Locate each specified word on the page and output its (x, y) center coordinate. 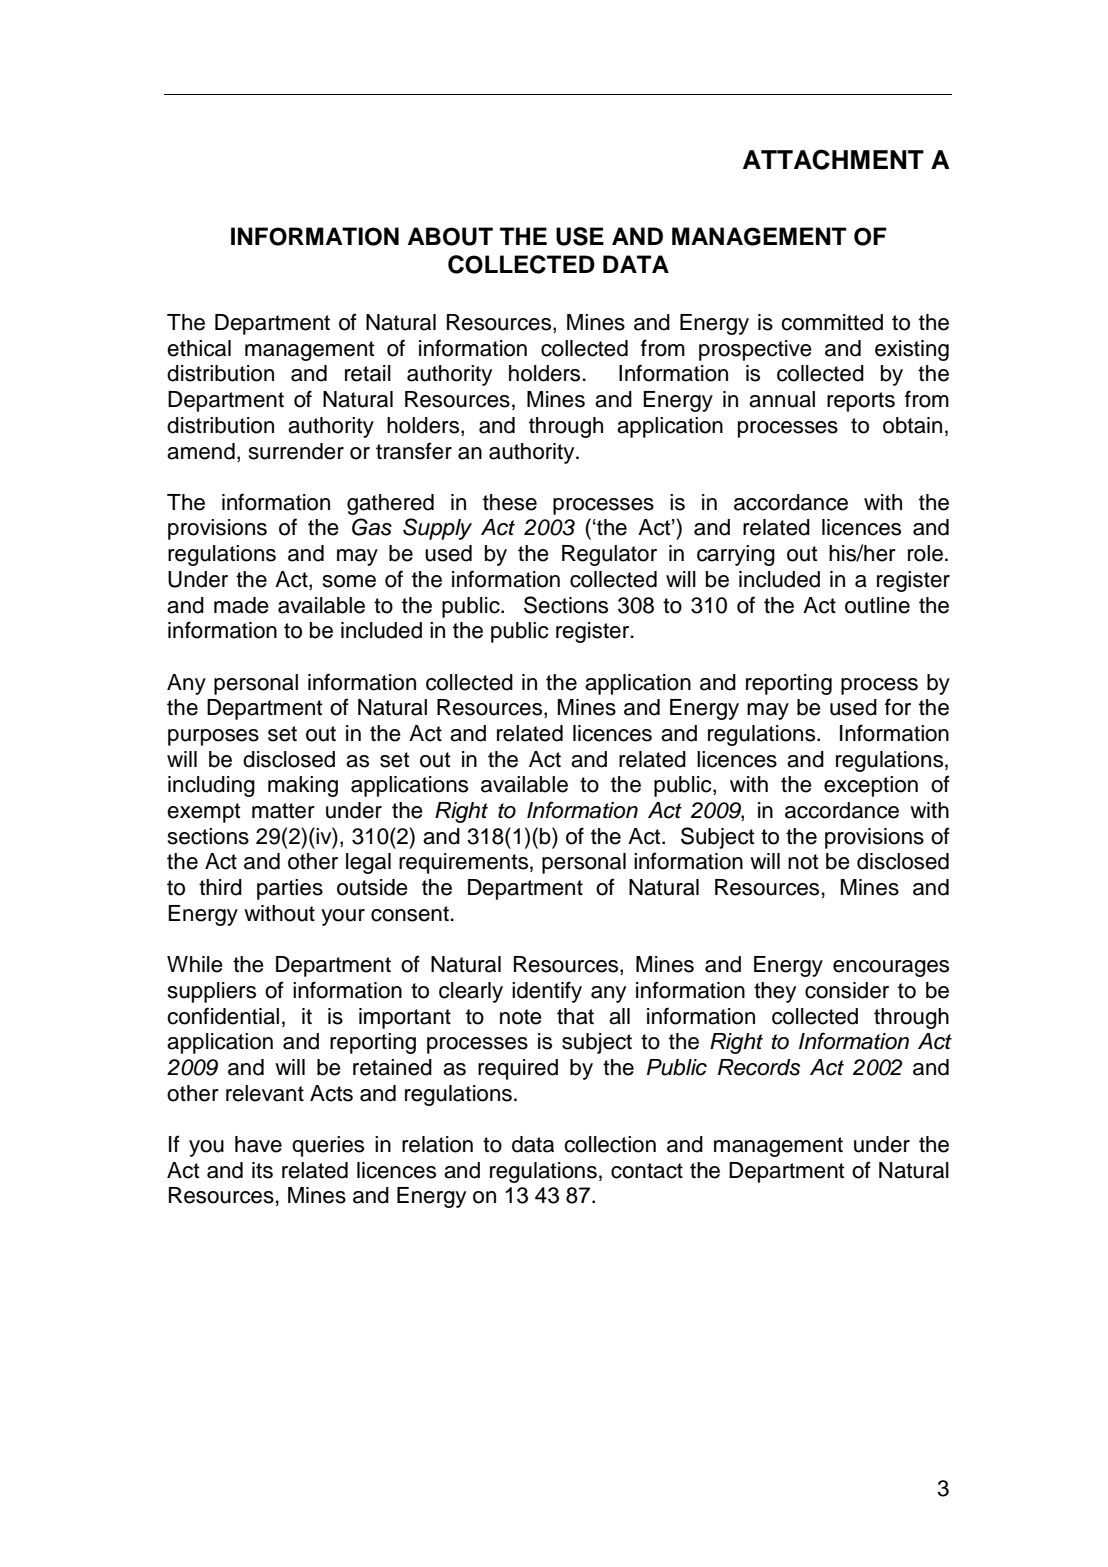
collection (610, 1144)
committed (832, 322)
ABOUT (450, 236)
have (258, 1144)
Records (759, 1067)
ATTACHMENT (833, 159)
